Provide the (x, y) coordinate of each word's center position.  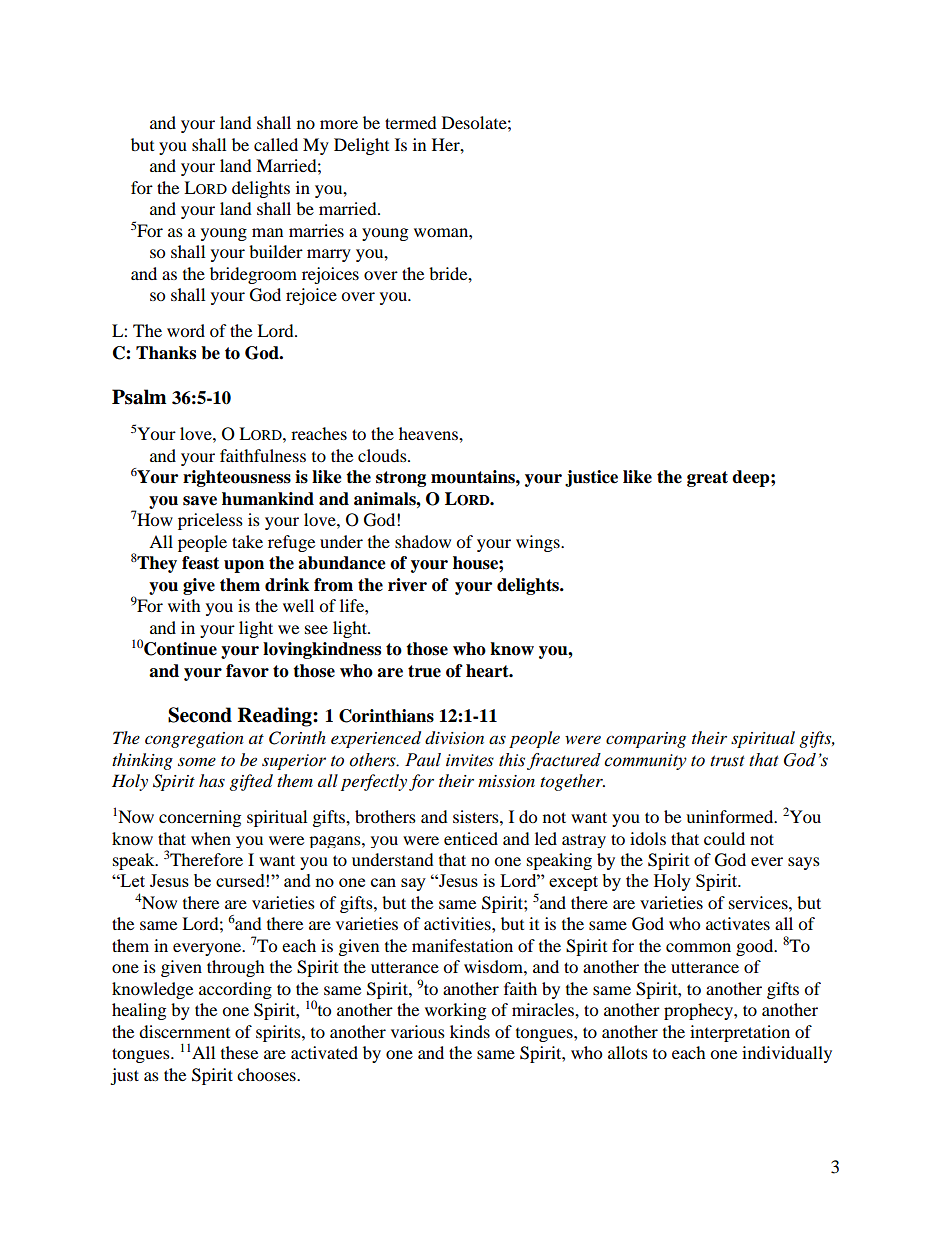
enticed (471, 838)
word (186, 330)
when (211, 838)
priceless (210, 521)
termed (411, 122)
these (239, 1052)
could (724, 838)
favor (247, 671)
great (707, 479)
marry (329, 255)
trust (727, 761)
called (276, 144)
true (424, 671)
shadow (423, 541)
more (339, 124)
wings (539, 543)
